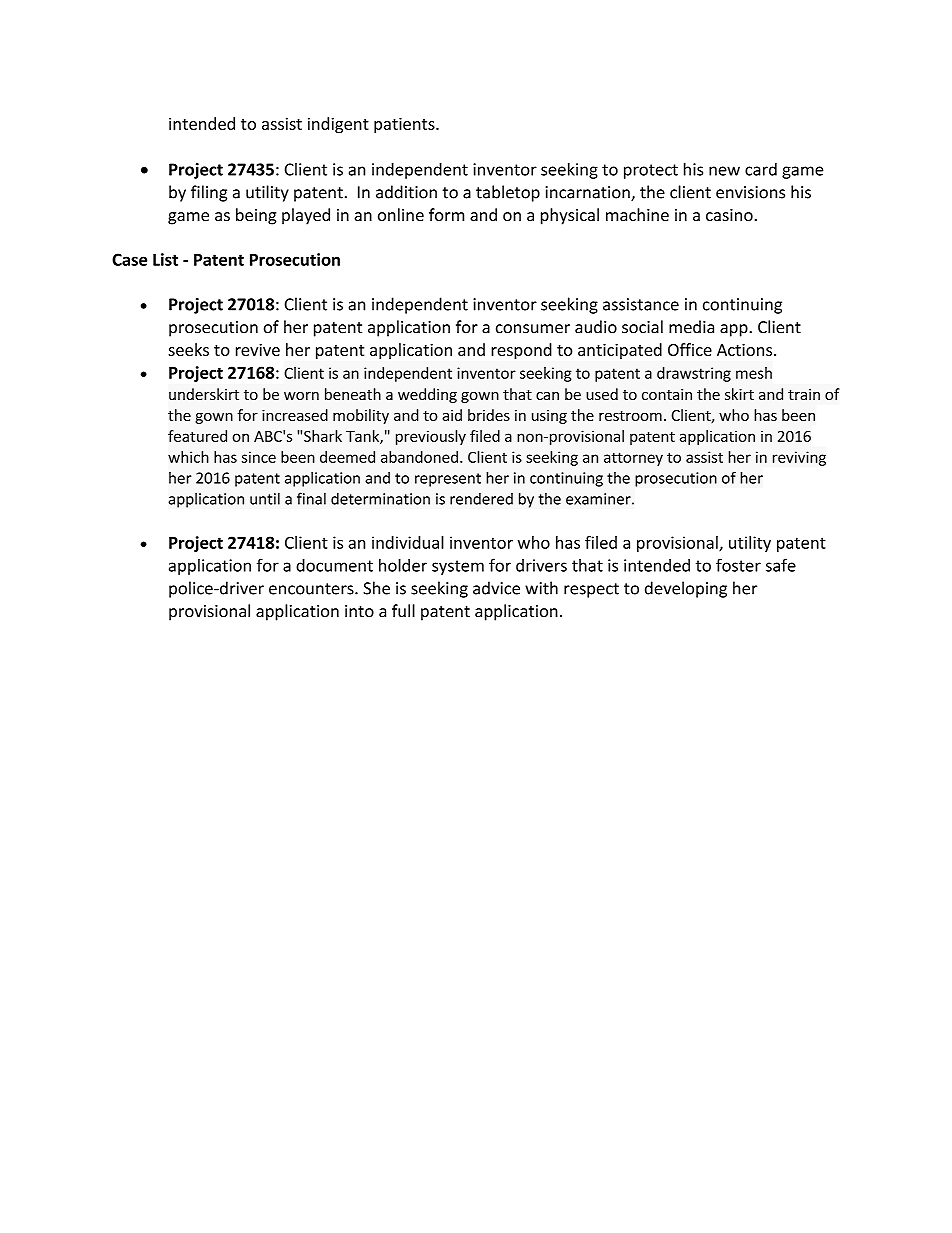  Describe the element at coordinates (724, 171) in the page. I see `new` at that location.
